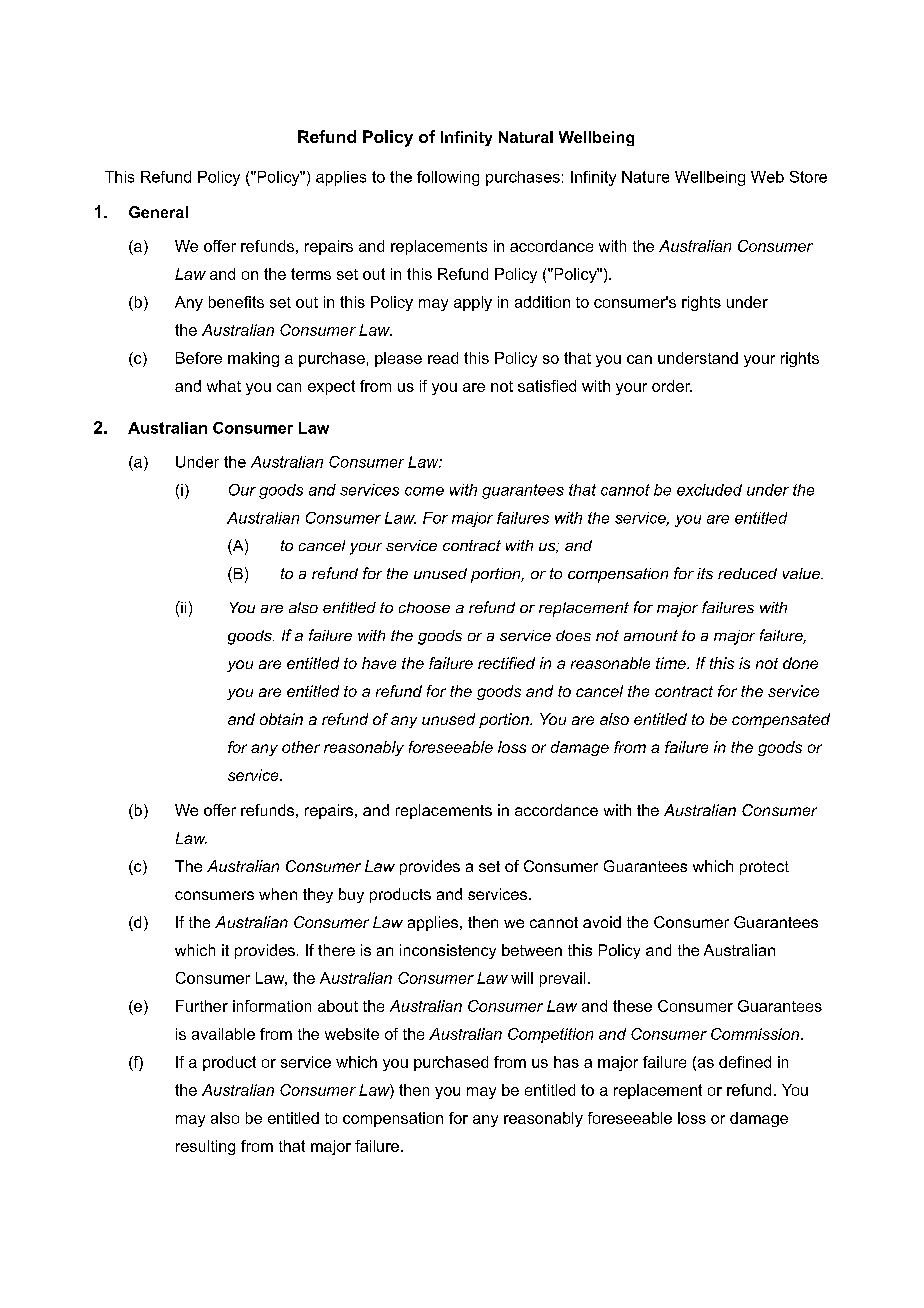 The height and width of the screenshot is (1308, 924). What do you see at coordinates (158, 212) in the screenshot?
I see `General` at bounding box center [158, 212].
